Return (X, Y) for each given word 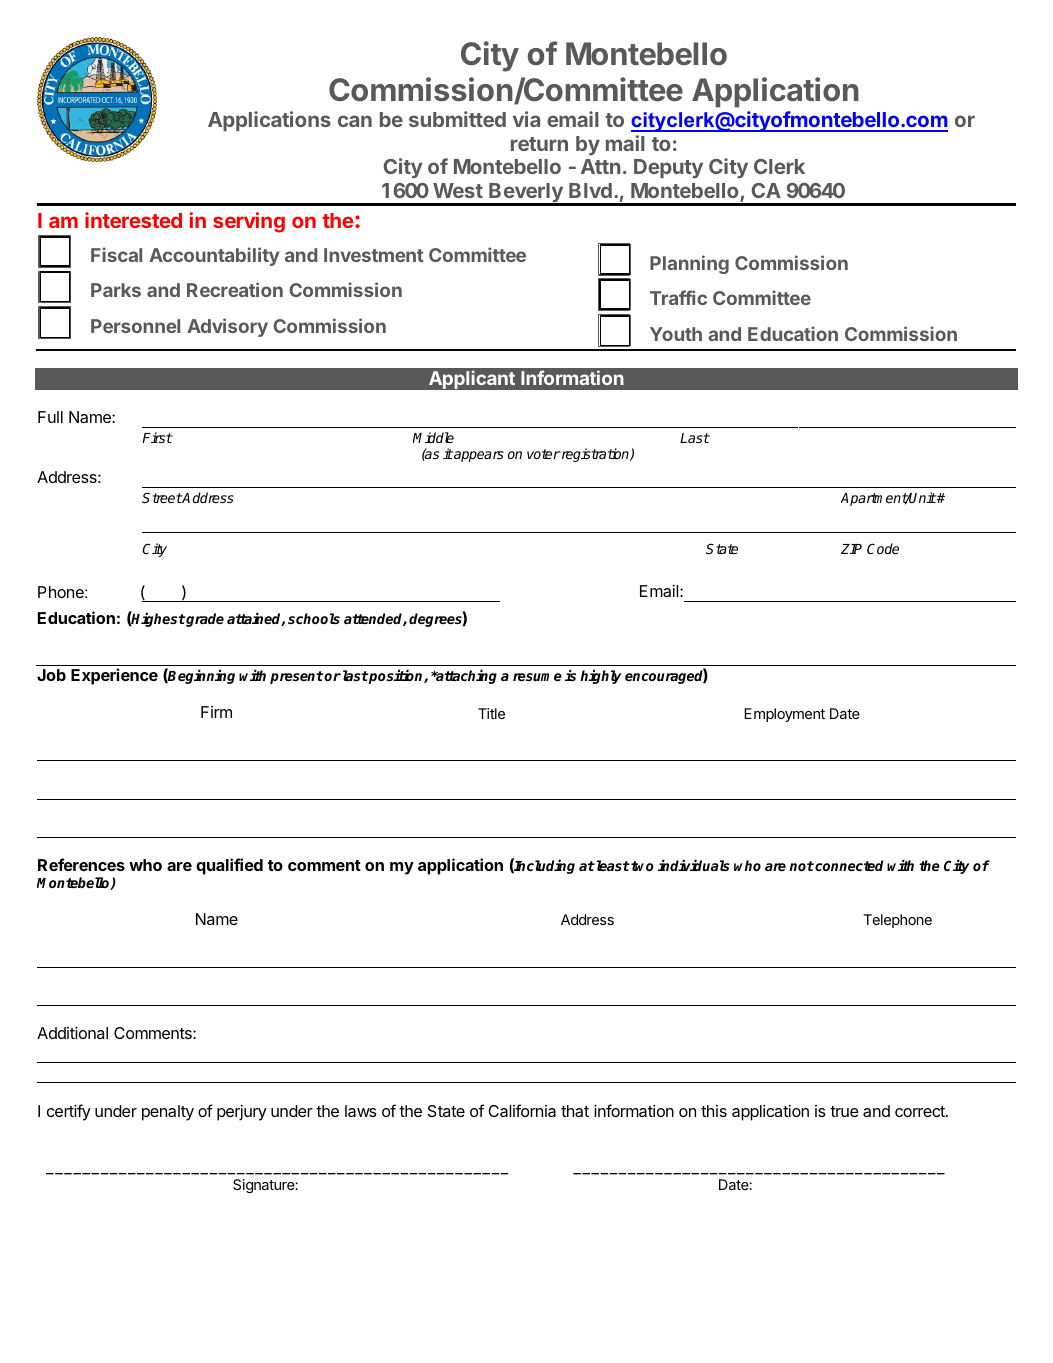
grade (204, 620)
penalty (168, 1113)
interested (133, 220)
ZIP (851, 549)
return (539, 144)
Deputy (668, 168)
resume (537, 677)
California (522, 1110)
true (844, 1111)
